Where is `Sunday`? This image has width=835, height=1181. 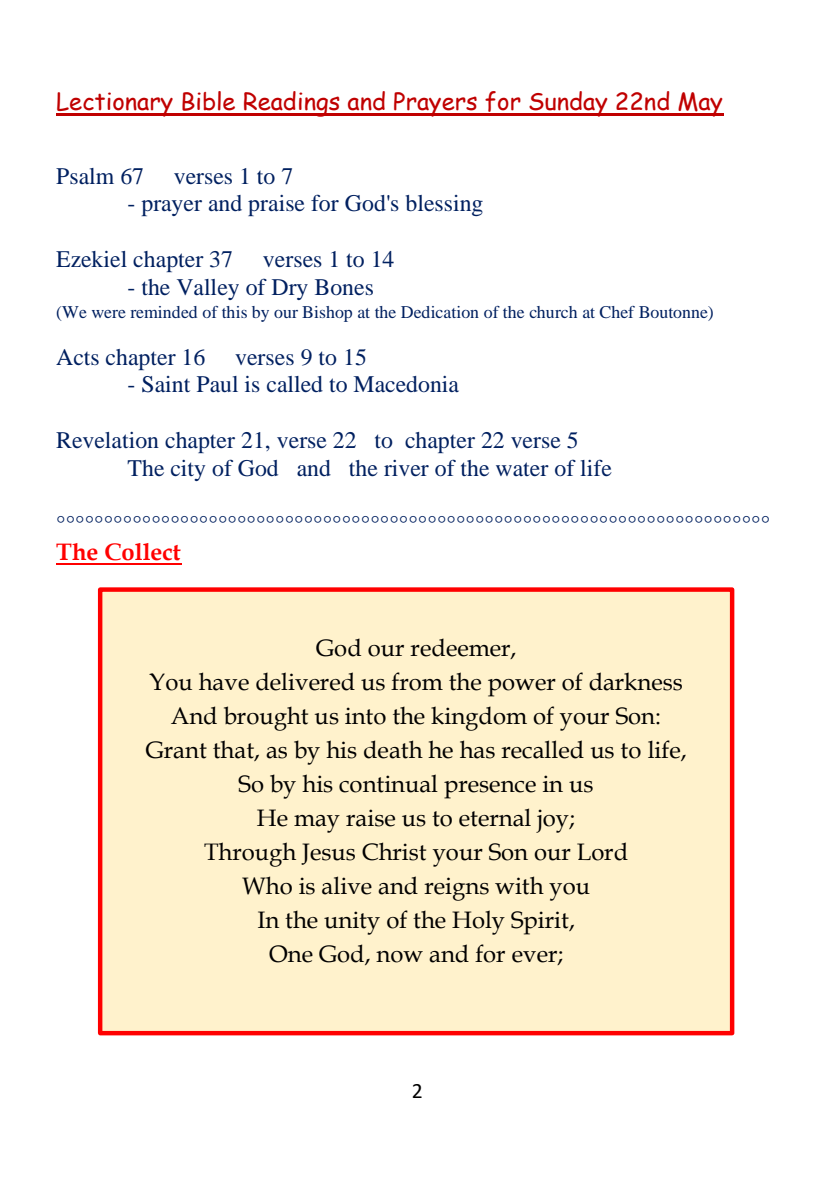
Sunday is located at coordinates (568, 104).
